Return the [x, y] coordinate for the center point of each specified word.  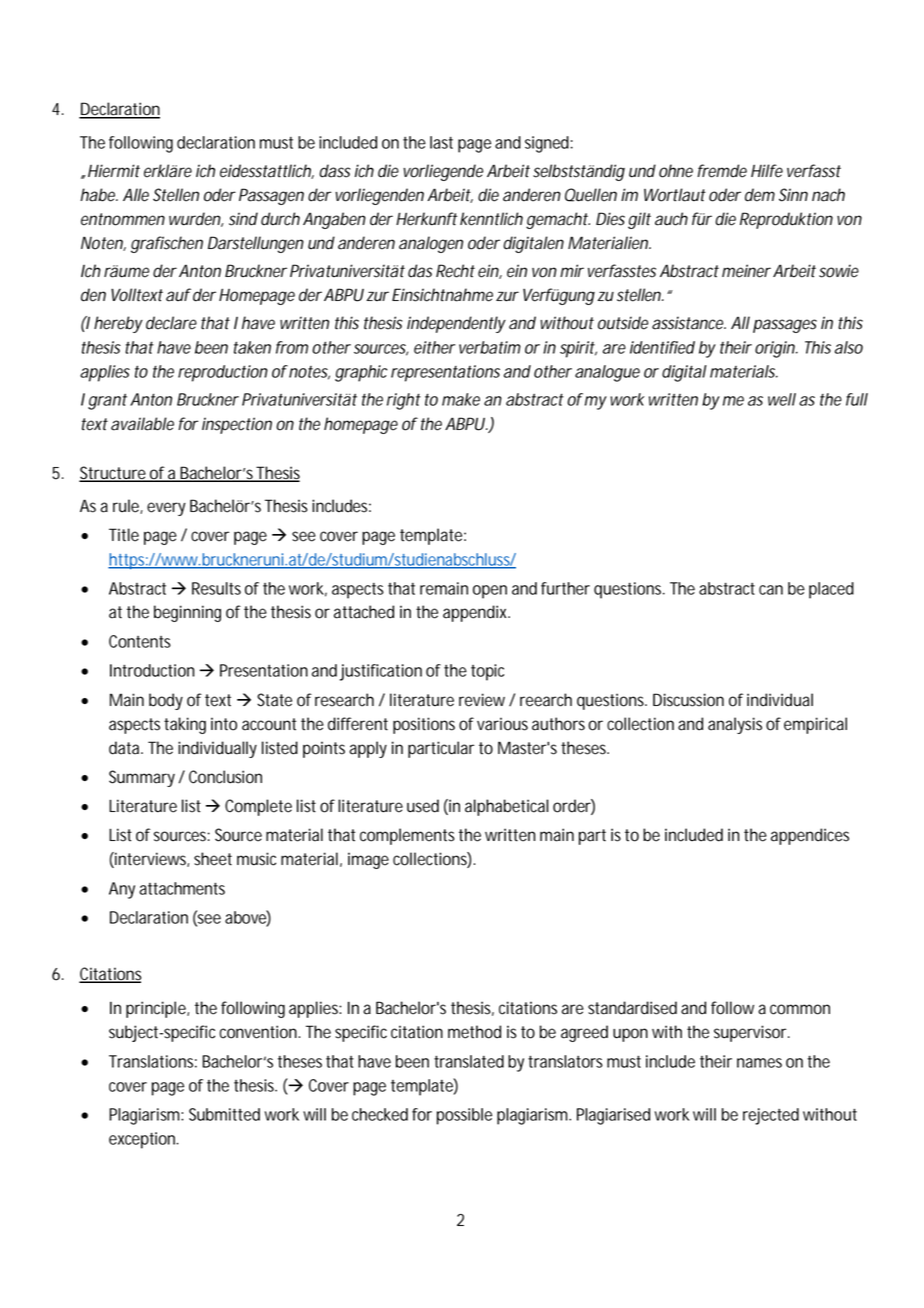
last [441, 142]
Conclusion [225, 777]
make [461, 399]
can [771, 590]
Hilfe [767, 171]
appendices [810, 836]
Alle [136, 195]
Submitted [224, 1114]
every [166, 509]
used [423, 806]
